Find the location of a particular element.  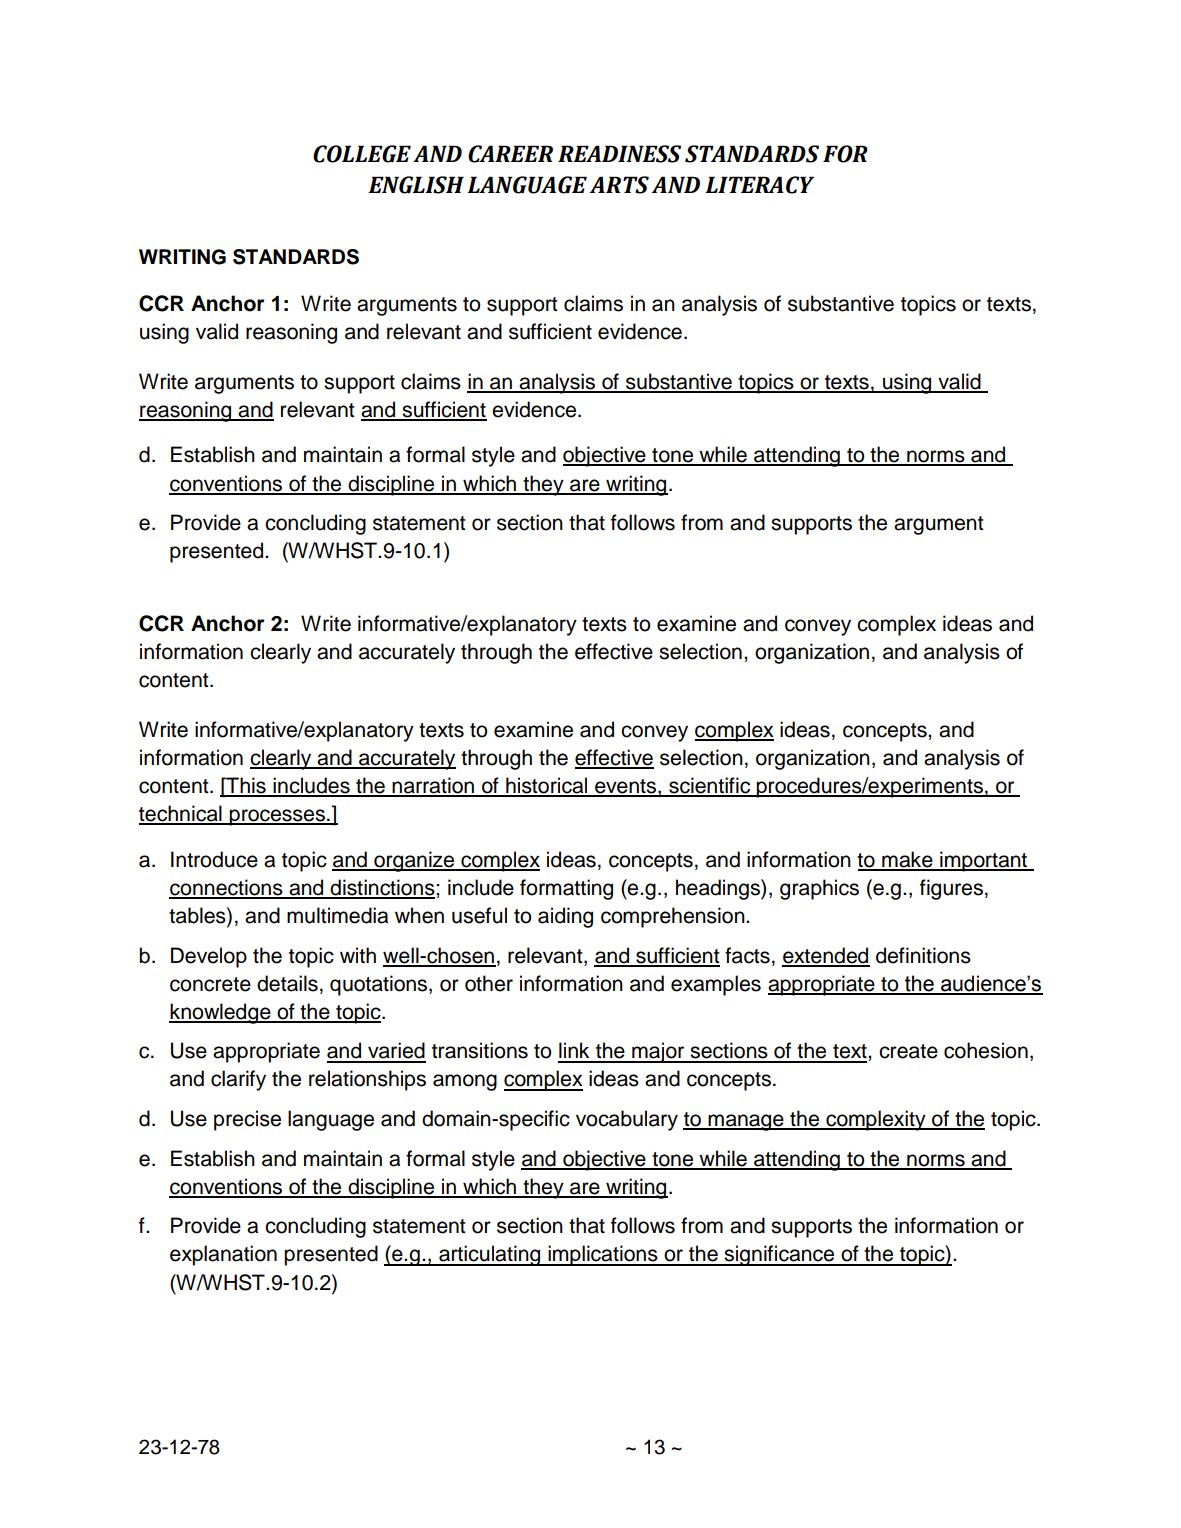

LITERACY is located at coordinates (759, 185).
